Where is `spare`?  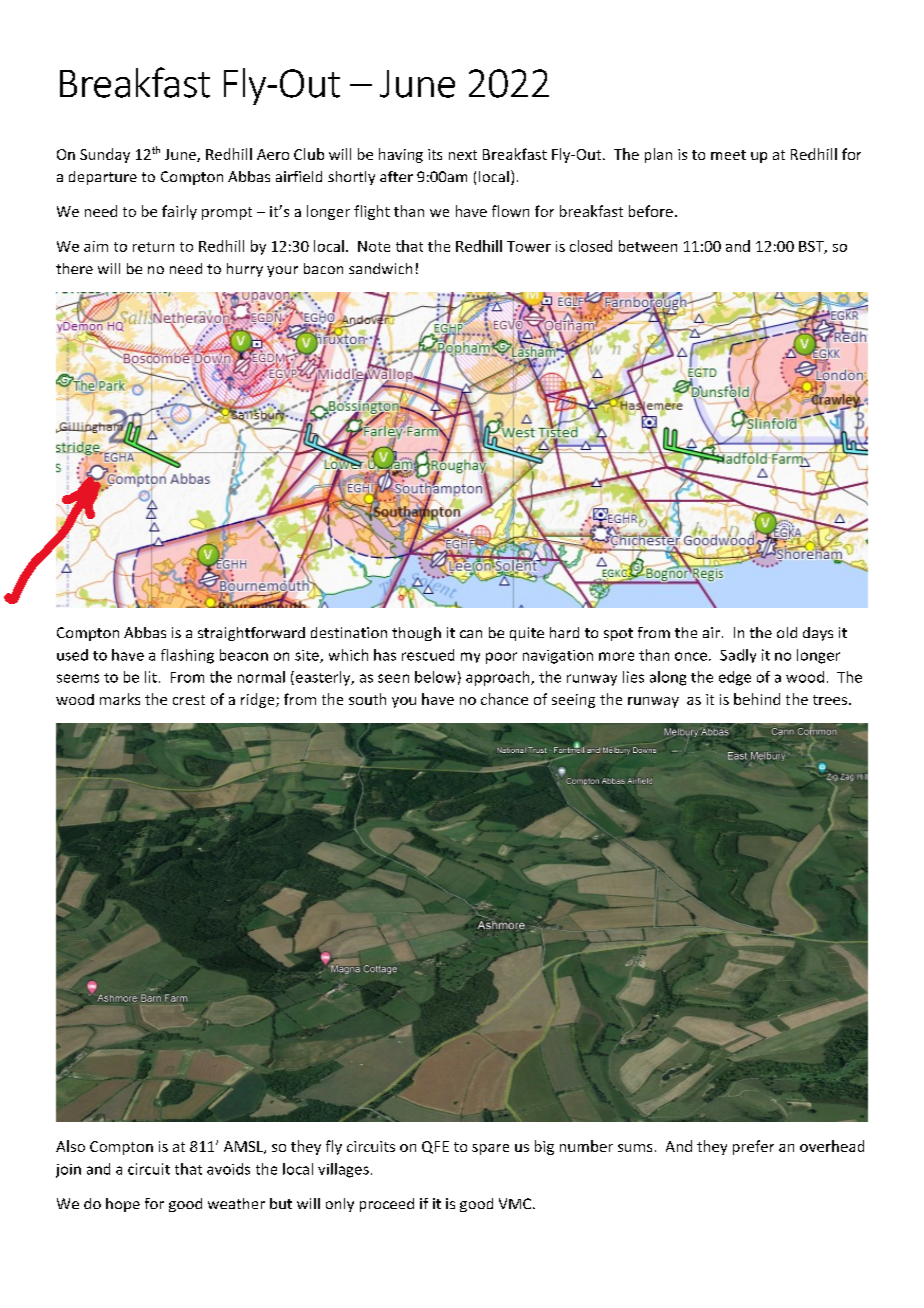 spare is located at coordinates (490, 1149).
